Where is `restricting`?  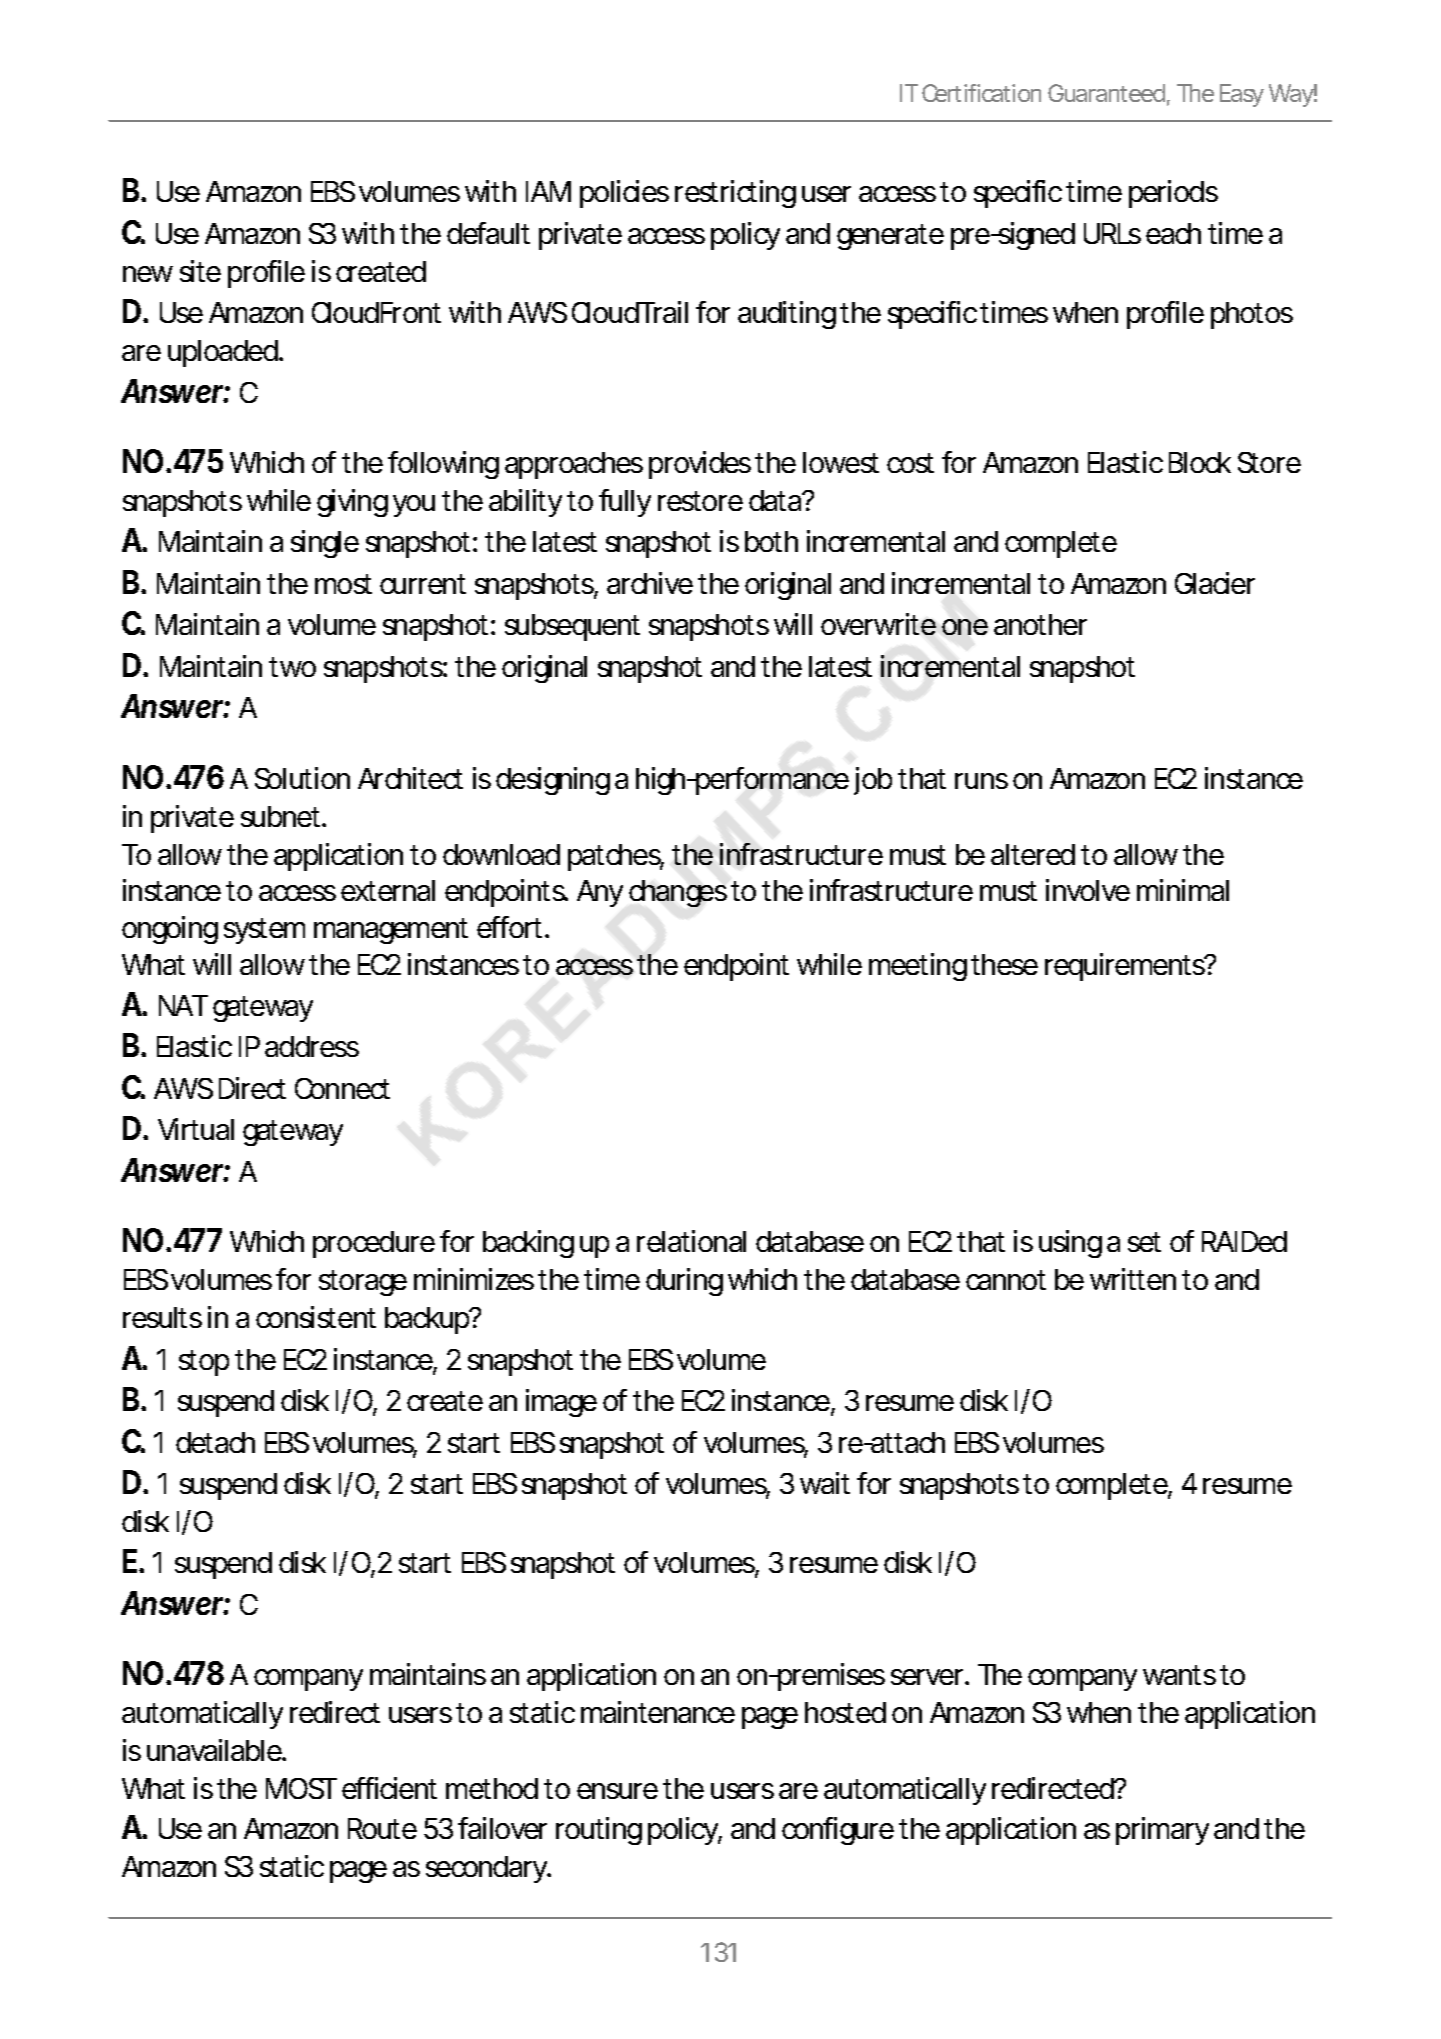 restricting is located at coordinates (735, 194).
